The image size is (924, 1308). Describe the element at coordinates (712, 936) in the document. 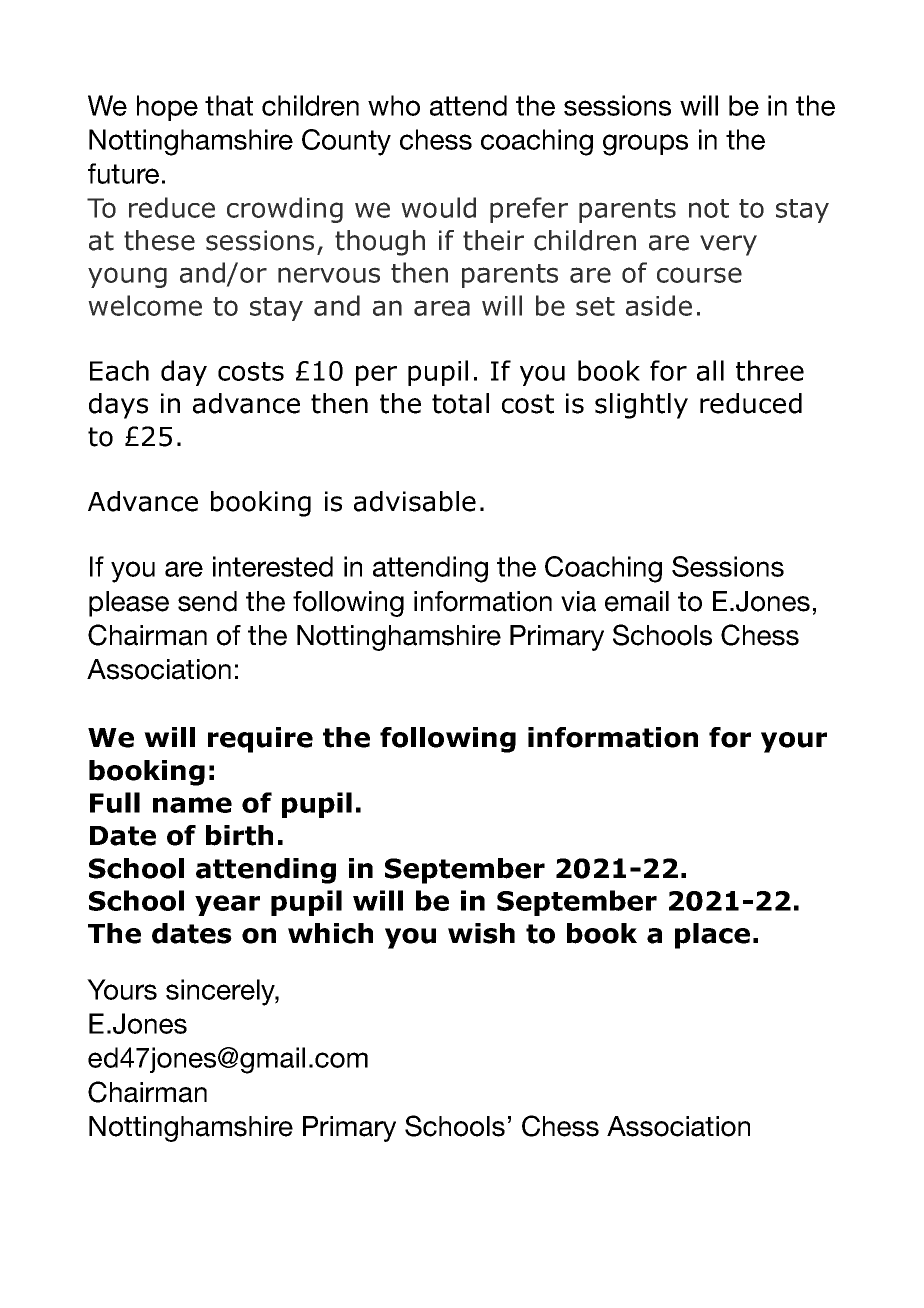

I see `place` at that location.
